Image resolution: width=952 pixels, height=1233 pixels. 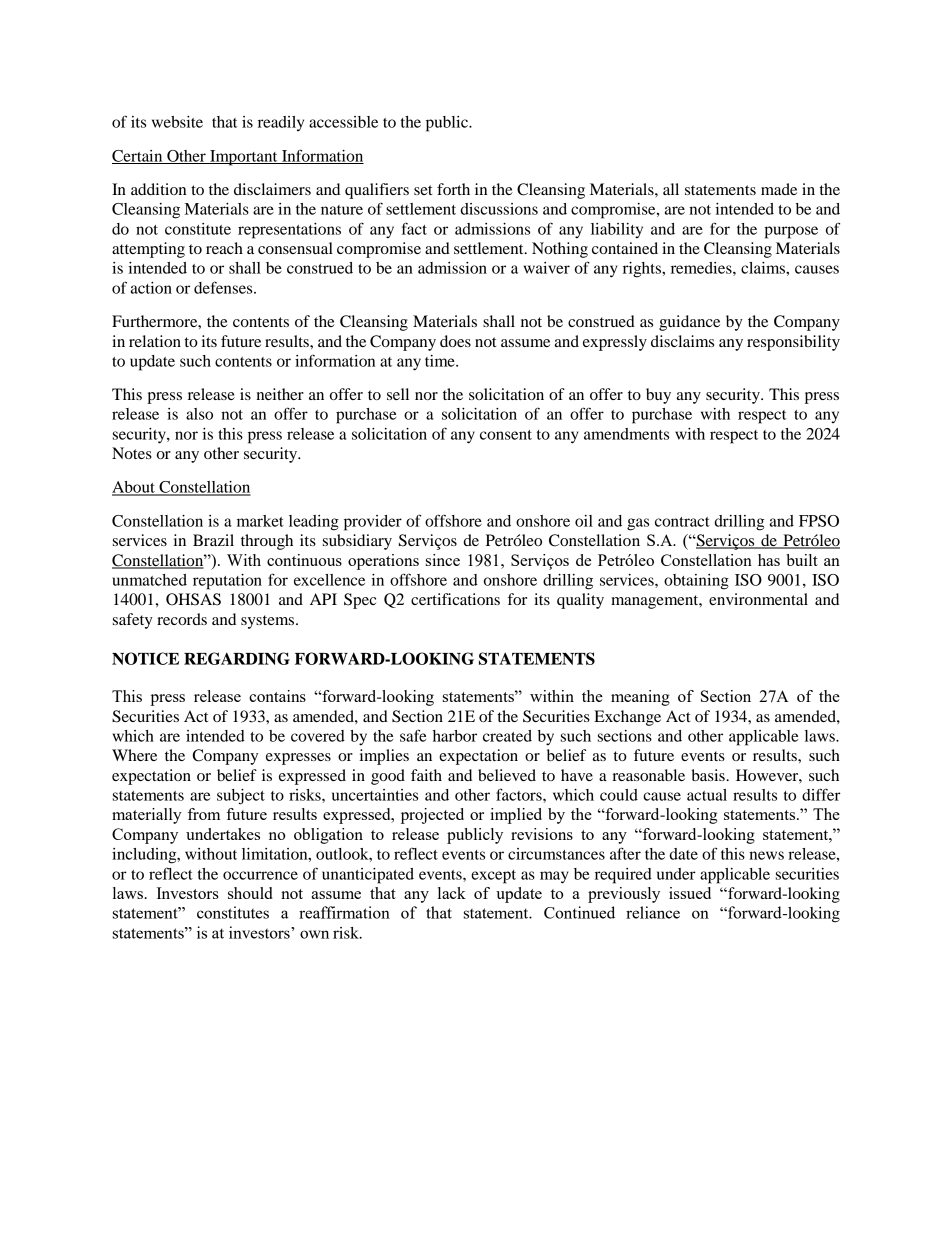 I want to click on Important, so click(x=244, y=158).
